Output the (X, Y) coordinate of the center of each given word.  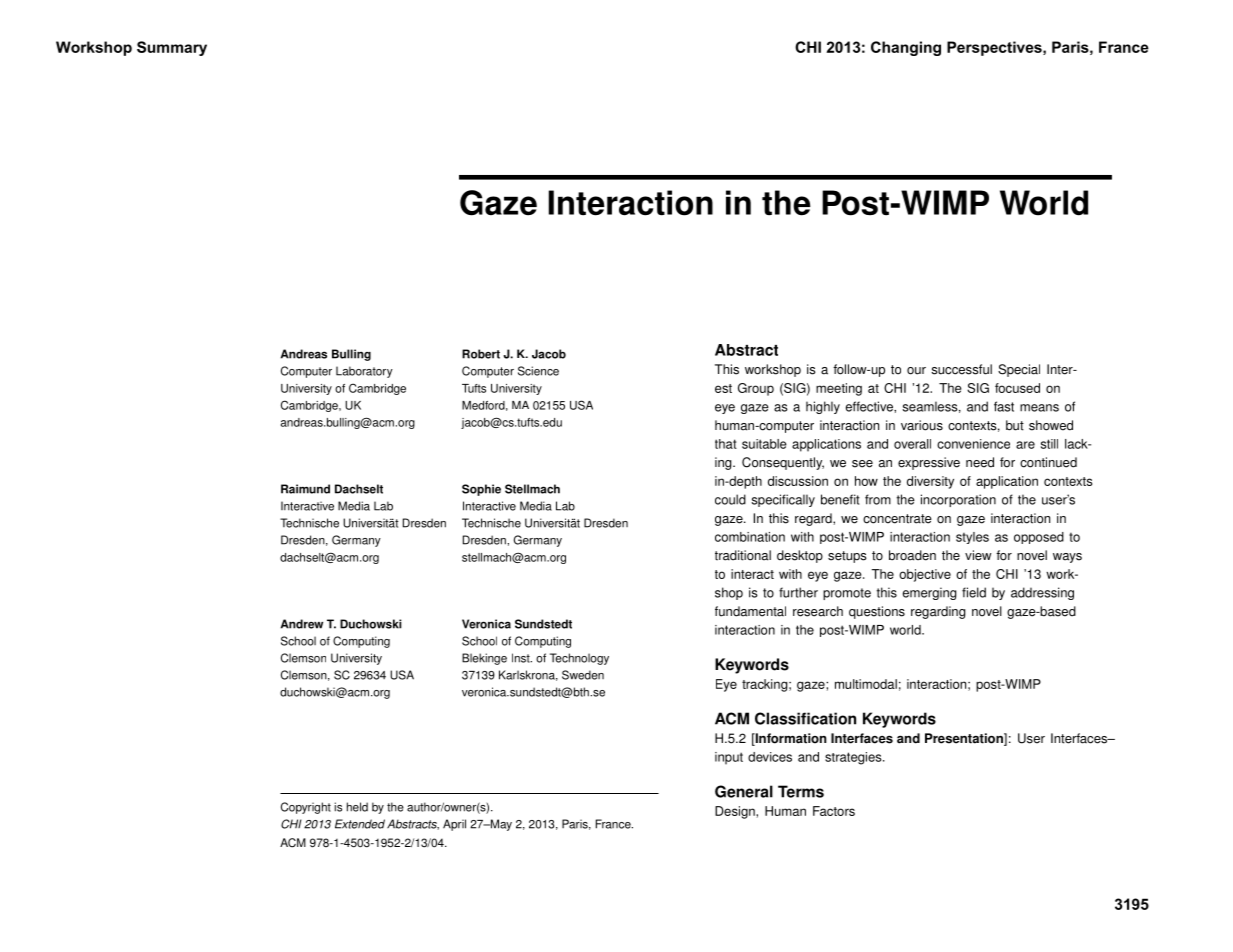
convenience (973, 444)
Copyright (306, 808)
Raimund (305, 489)
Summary (172, 48)
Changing (906, 48)
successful (961, 369)
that (726, 444)
